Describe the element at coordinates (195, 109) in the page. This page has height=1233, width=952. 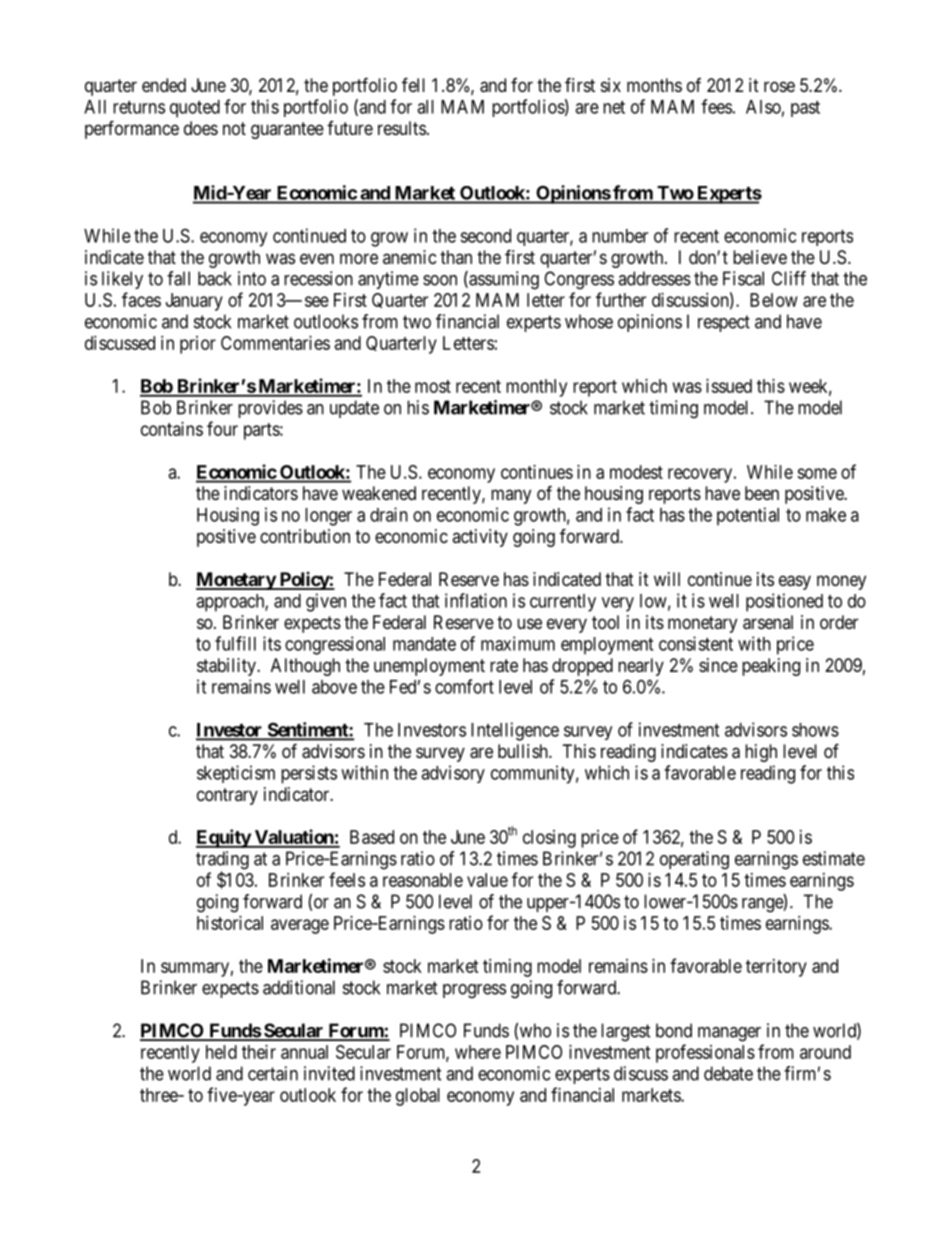
I see `quoted` at that location.
